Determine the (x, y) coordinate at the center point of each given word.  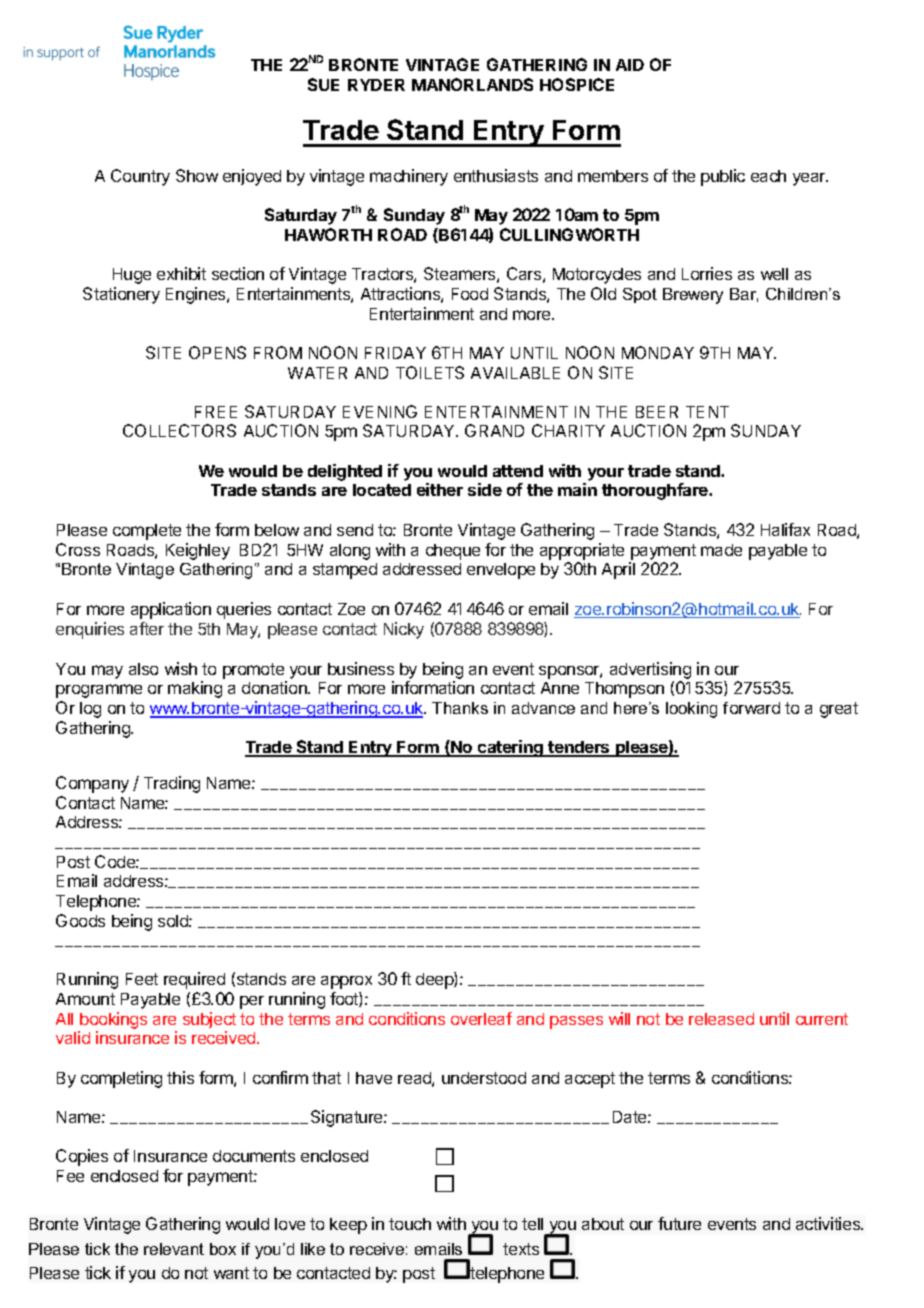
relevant (174, 1249)
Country (140, 177)
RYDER (376, 85)
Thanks (460, 708)
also (143, 669)
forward (751, 708)
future (679, 1223)
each (768, 176)
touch (410, 1224)
